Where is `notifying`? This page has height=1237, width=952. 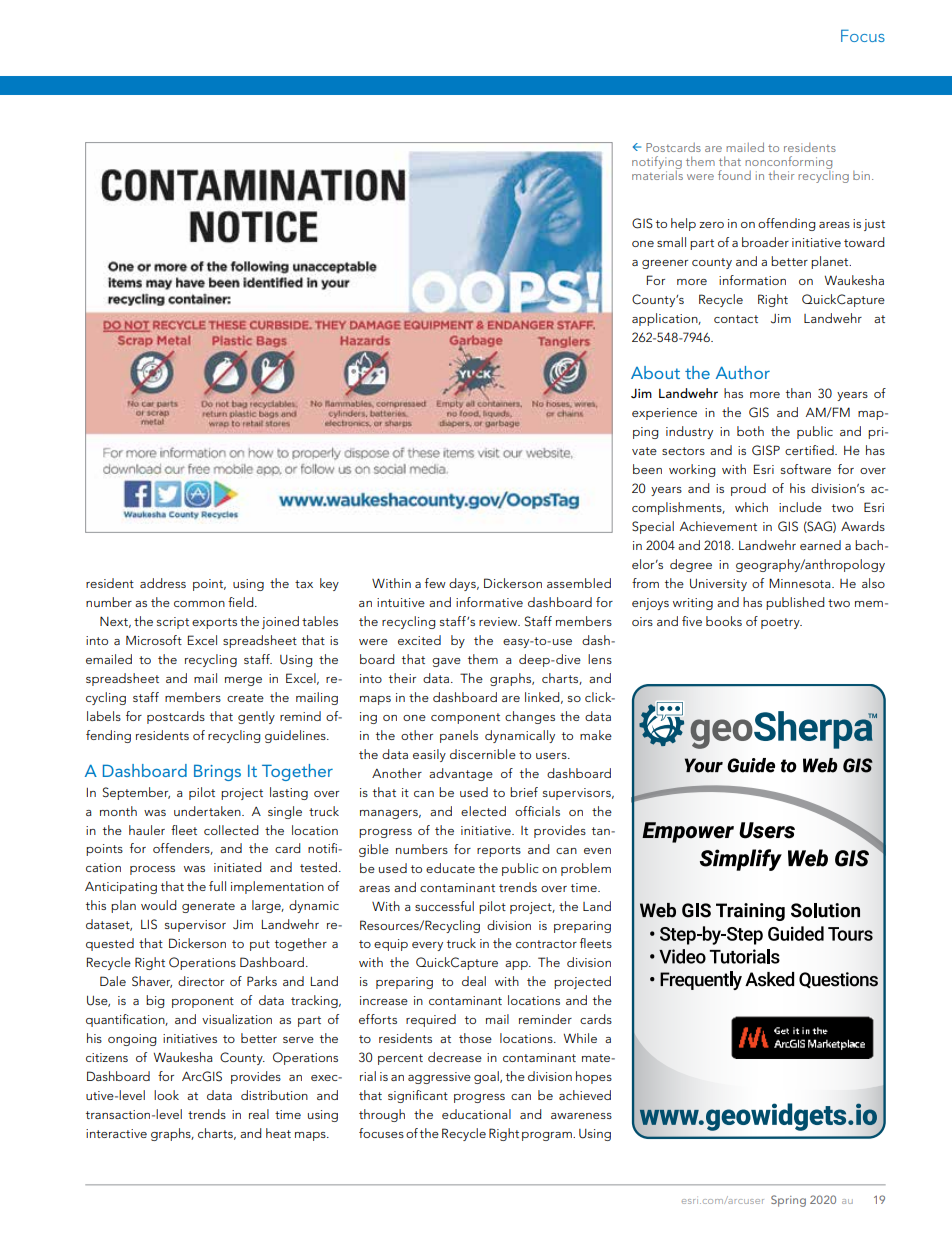 notifying is located at coordinates (657, 162).
